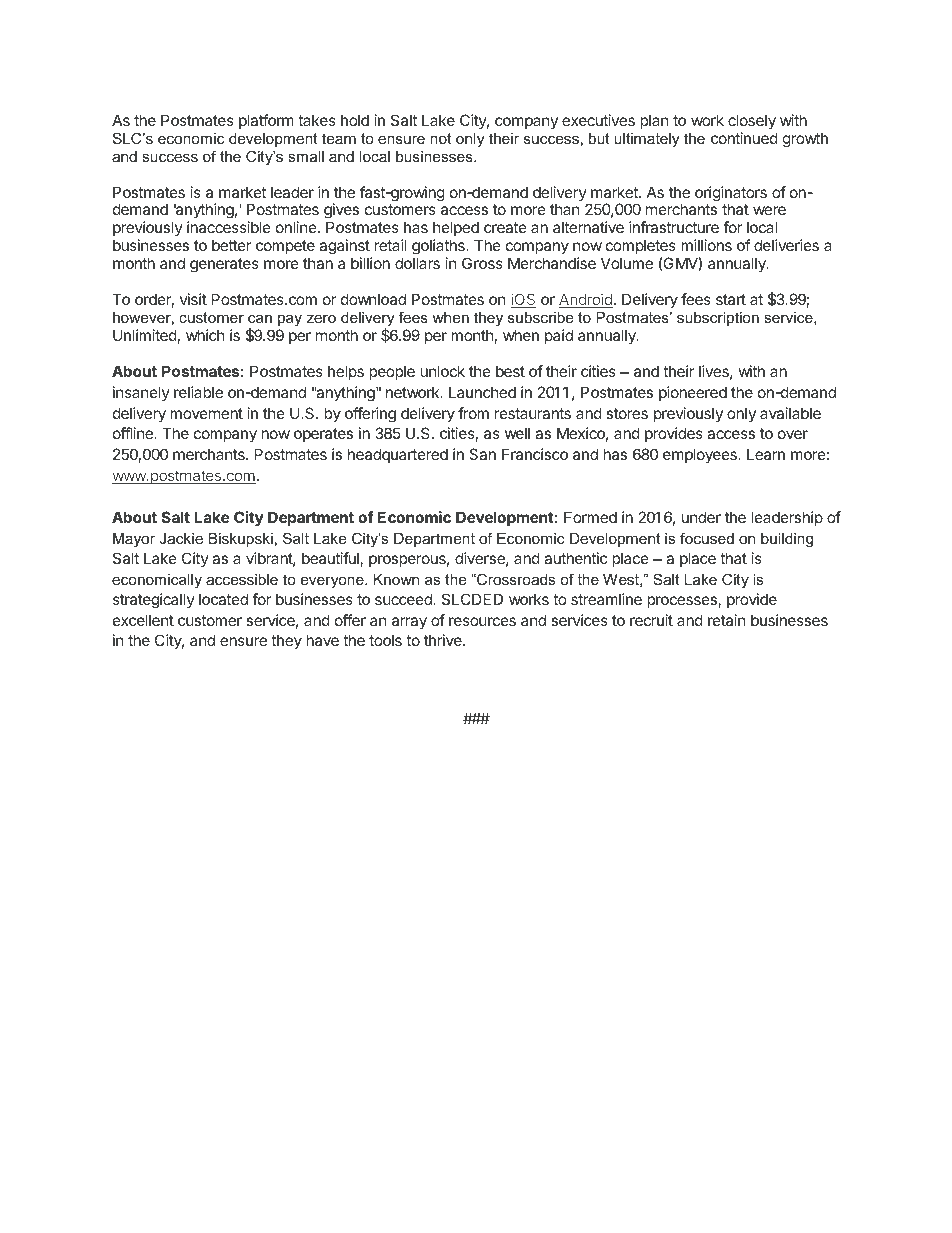 The width and height of the screenshot is (952, 1233). I want to click on located, so click(223, 599).
